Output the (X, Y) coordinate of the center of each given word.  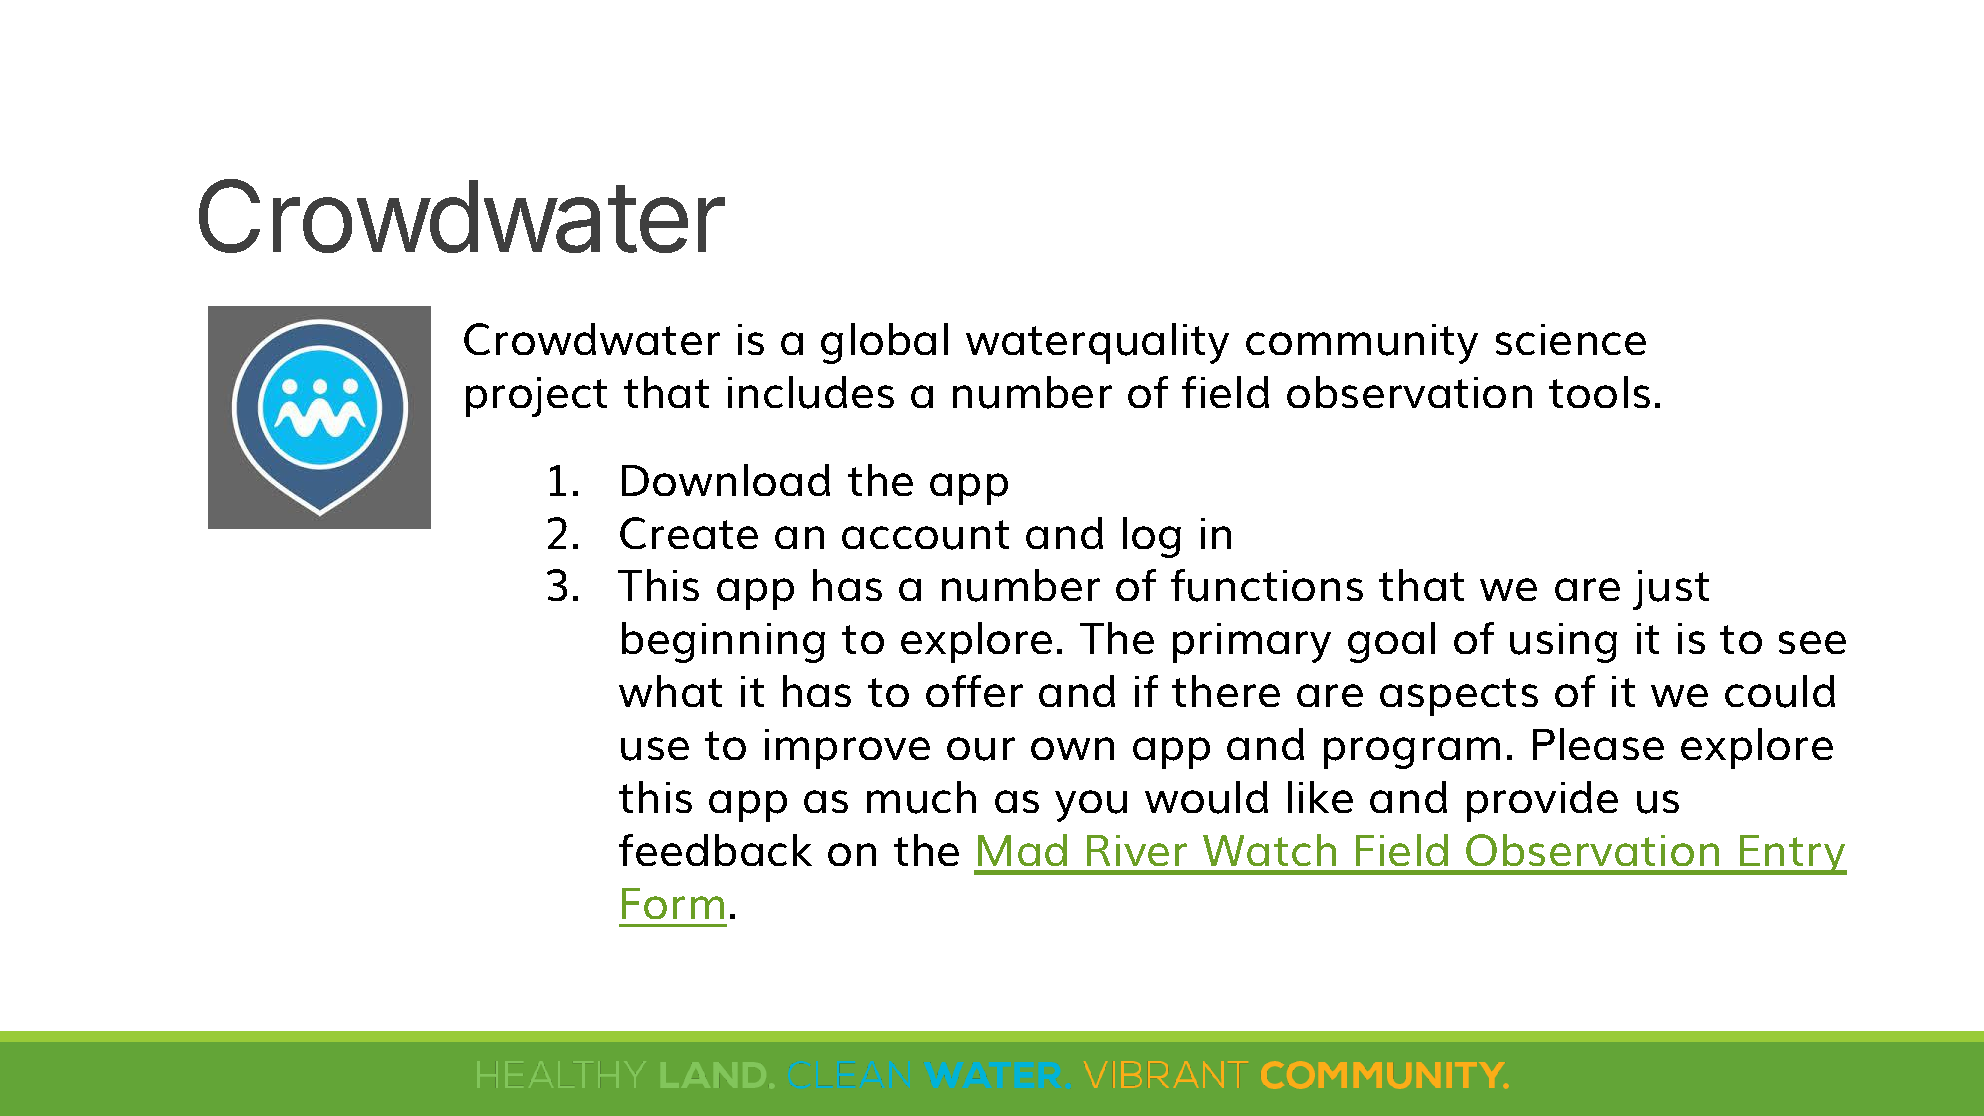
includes (811, 392)
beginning (723, 642)
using (1563, 643)
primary (1252, 643)
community (1362, 344)
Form (673, 903)
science (1571, 339)
